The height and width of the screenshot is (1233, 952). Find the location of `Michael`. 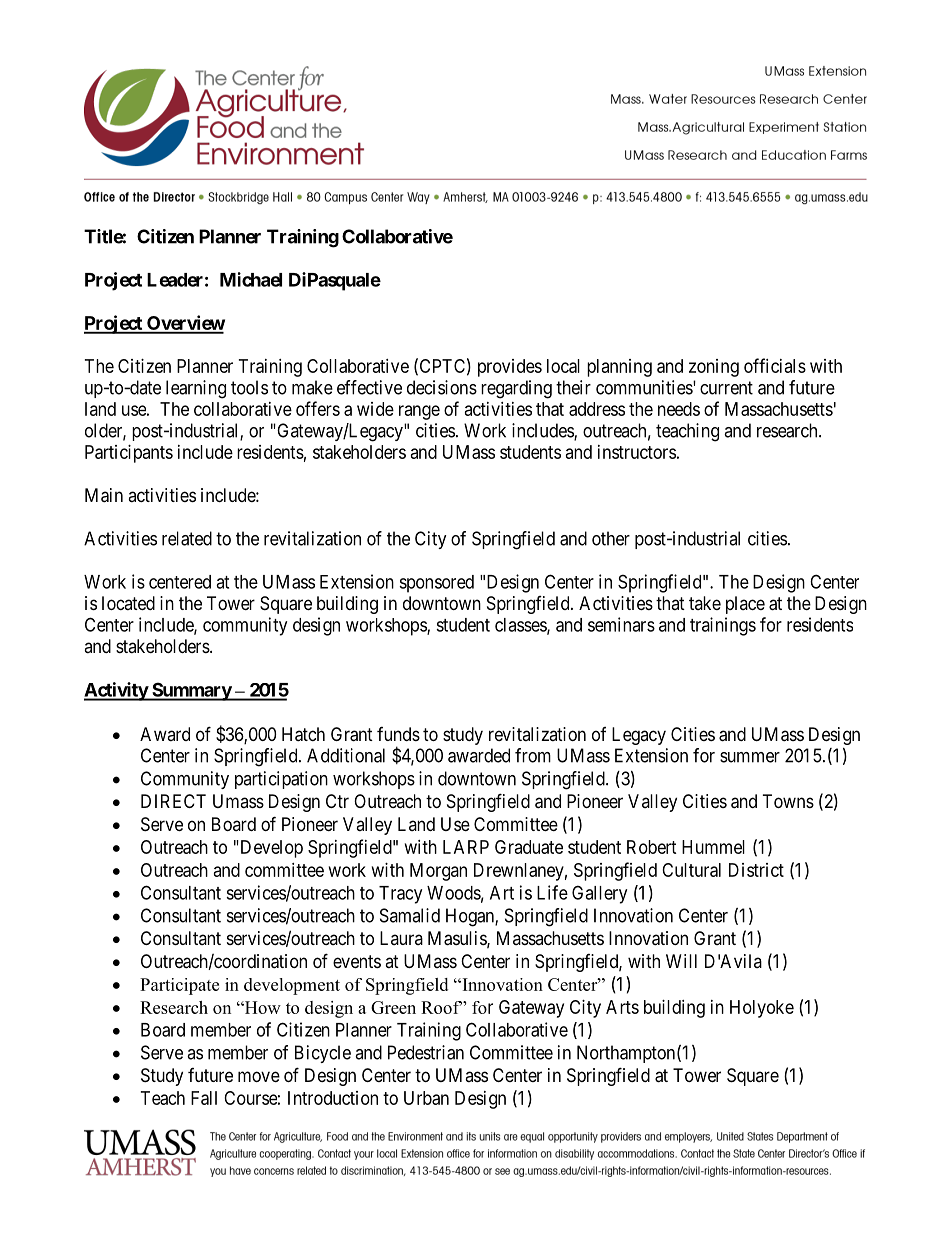

Michael is located at coordinates (251, 279).
